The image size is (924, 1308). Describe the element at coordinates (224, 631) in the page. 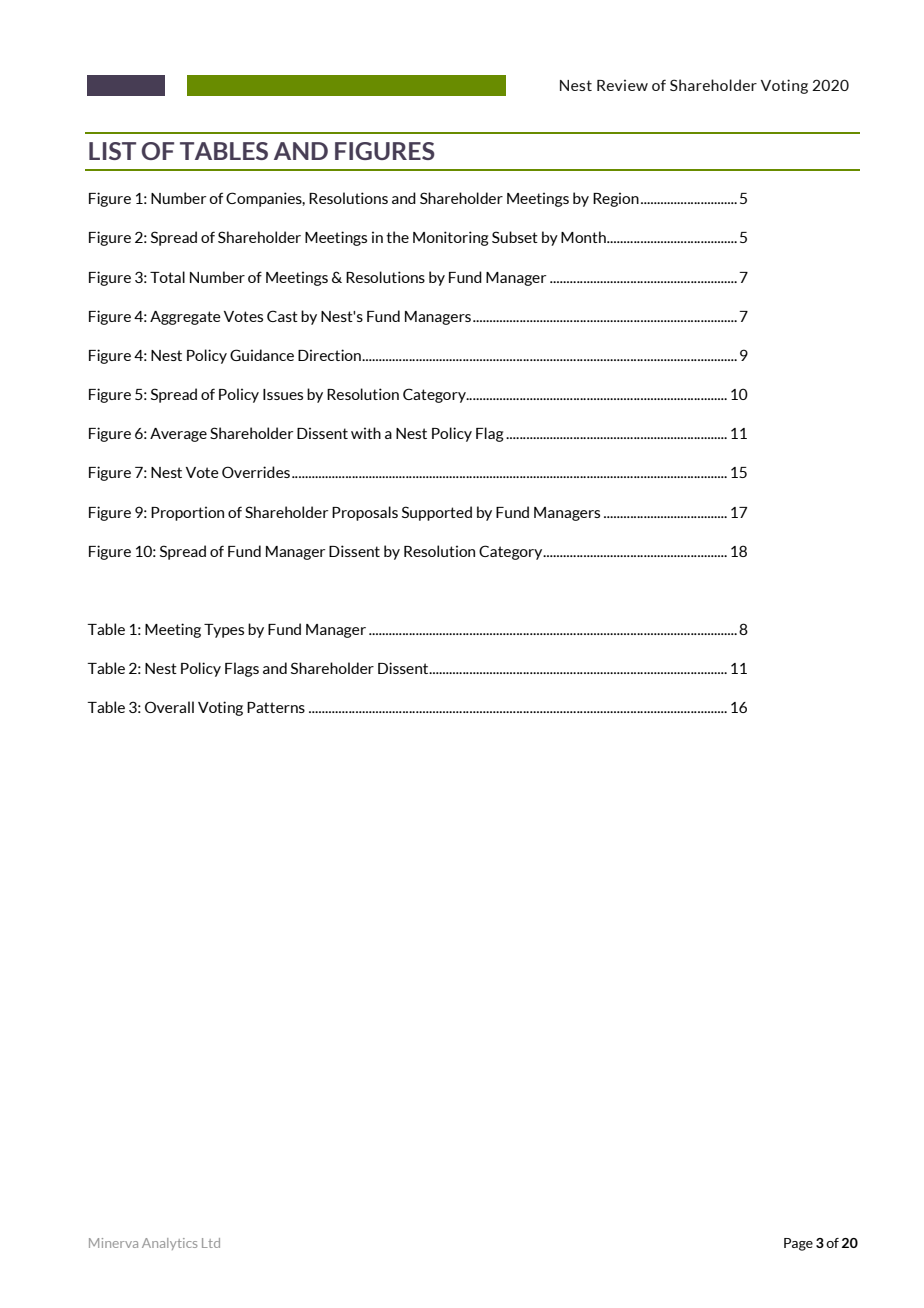

I see `Types` at that location.
